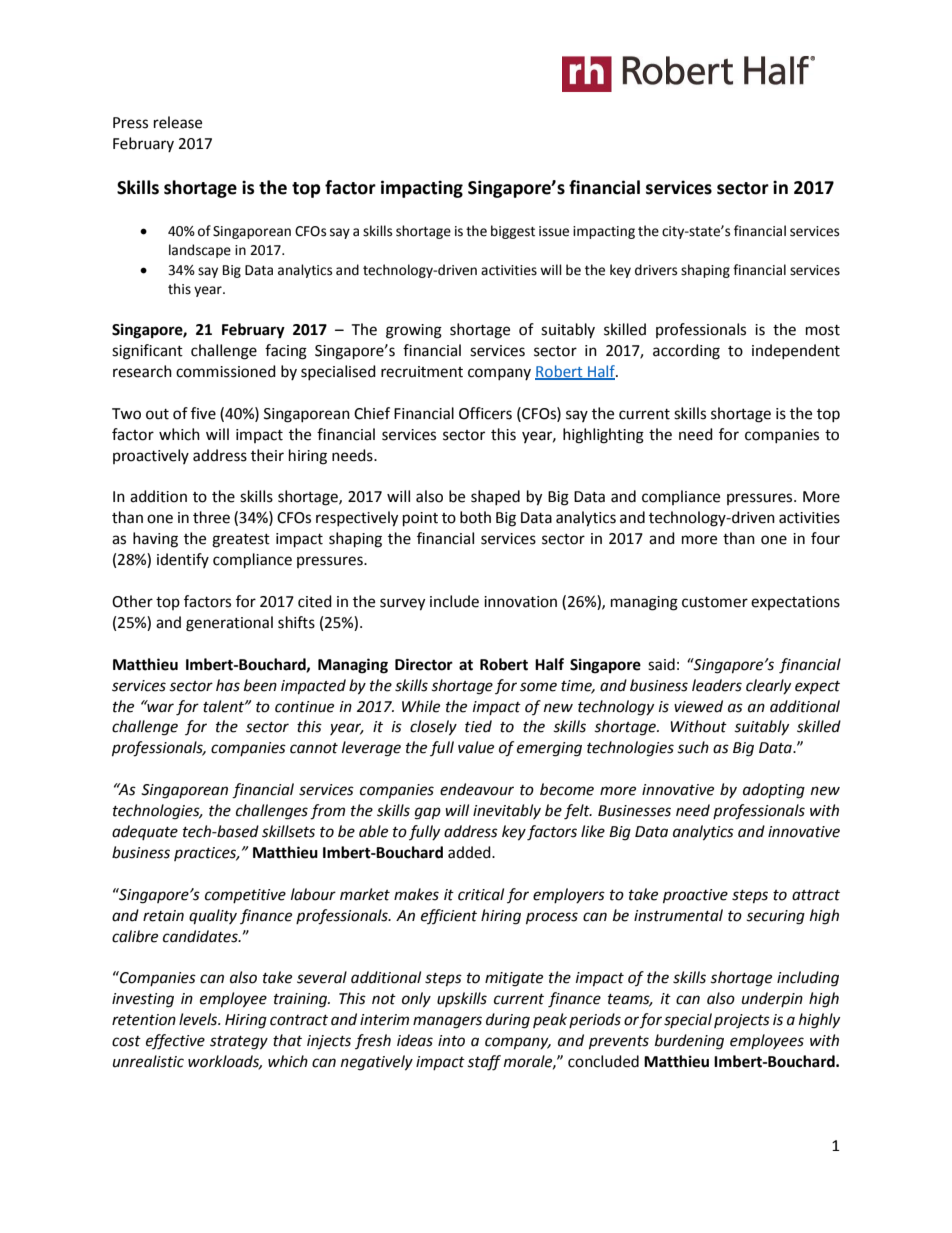  I want to click on according, so click(686, 352).
